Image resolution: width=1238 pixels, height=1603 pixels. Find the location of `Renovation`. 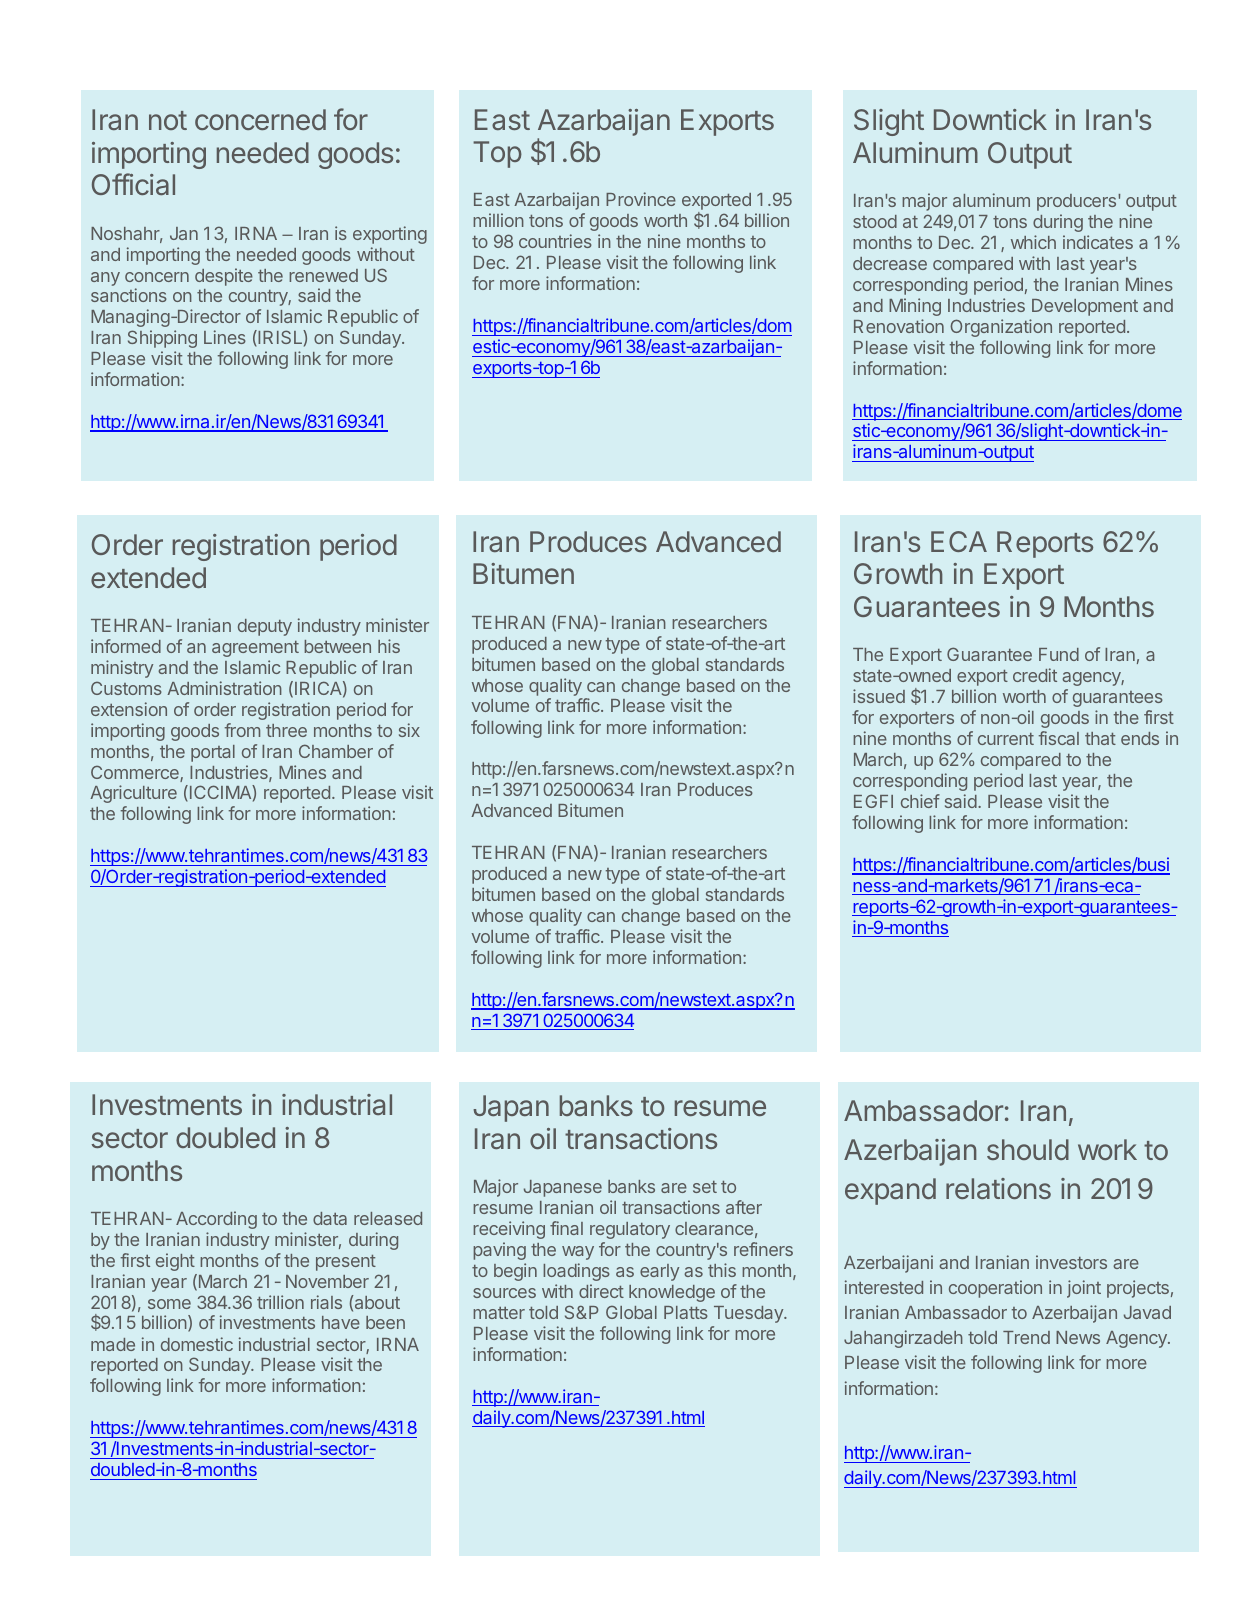

Renovation is located at coordinates (899, 326).
